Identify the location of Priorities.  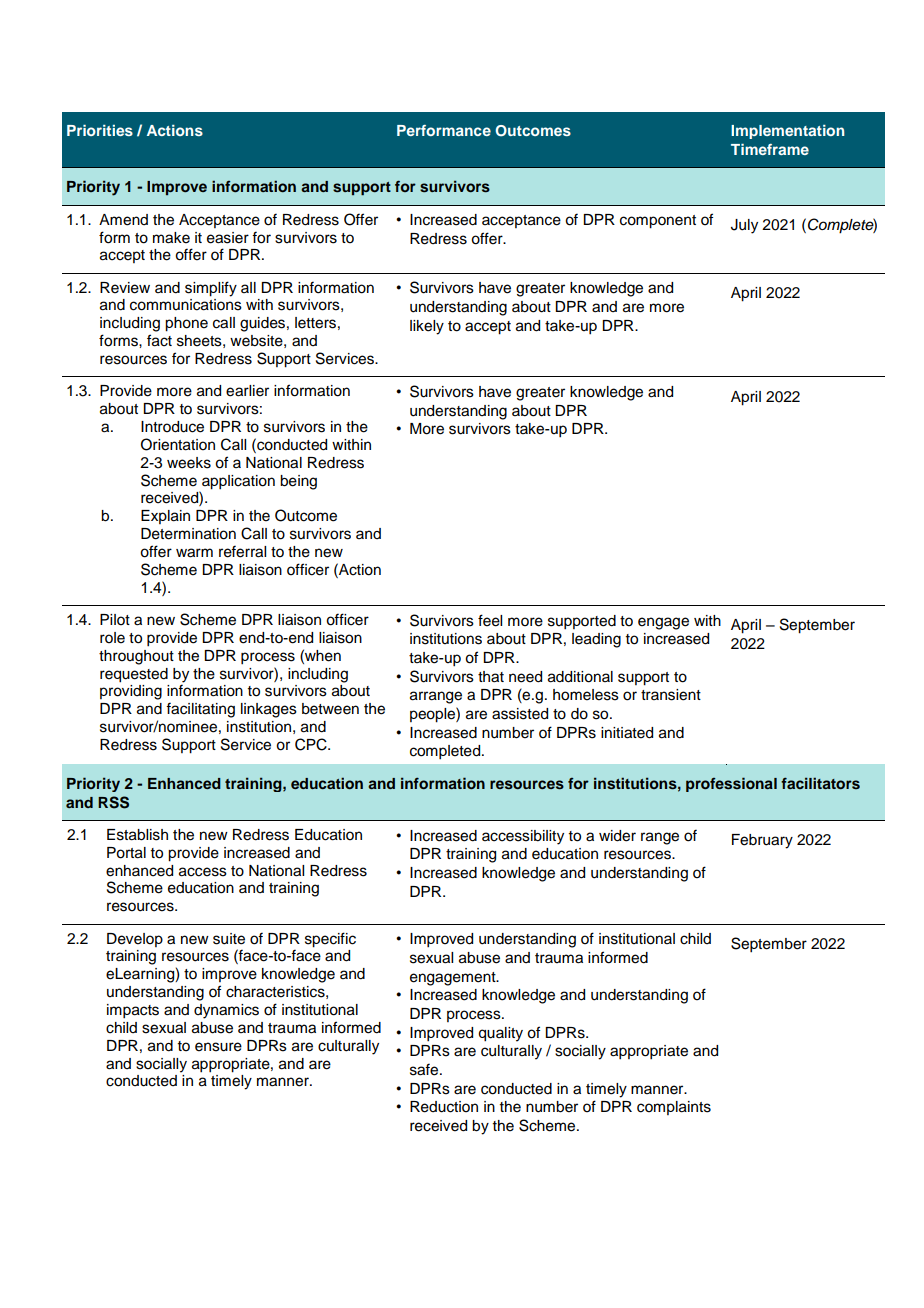
(100, 130).
